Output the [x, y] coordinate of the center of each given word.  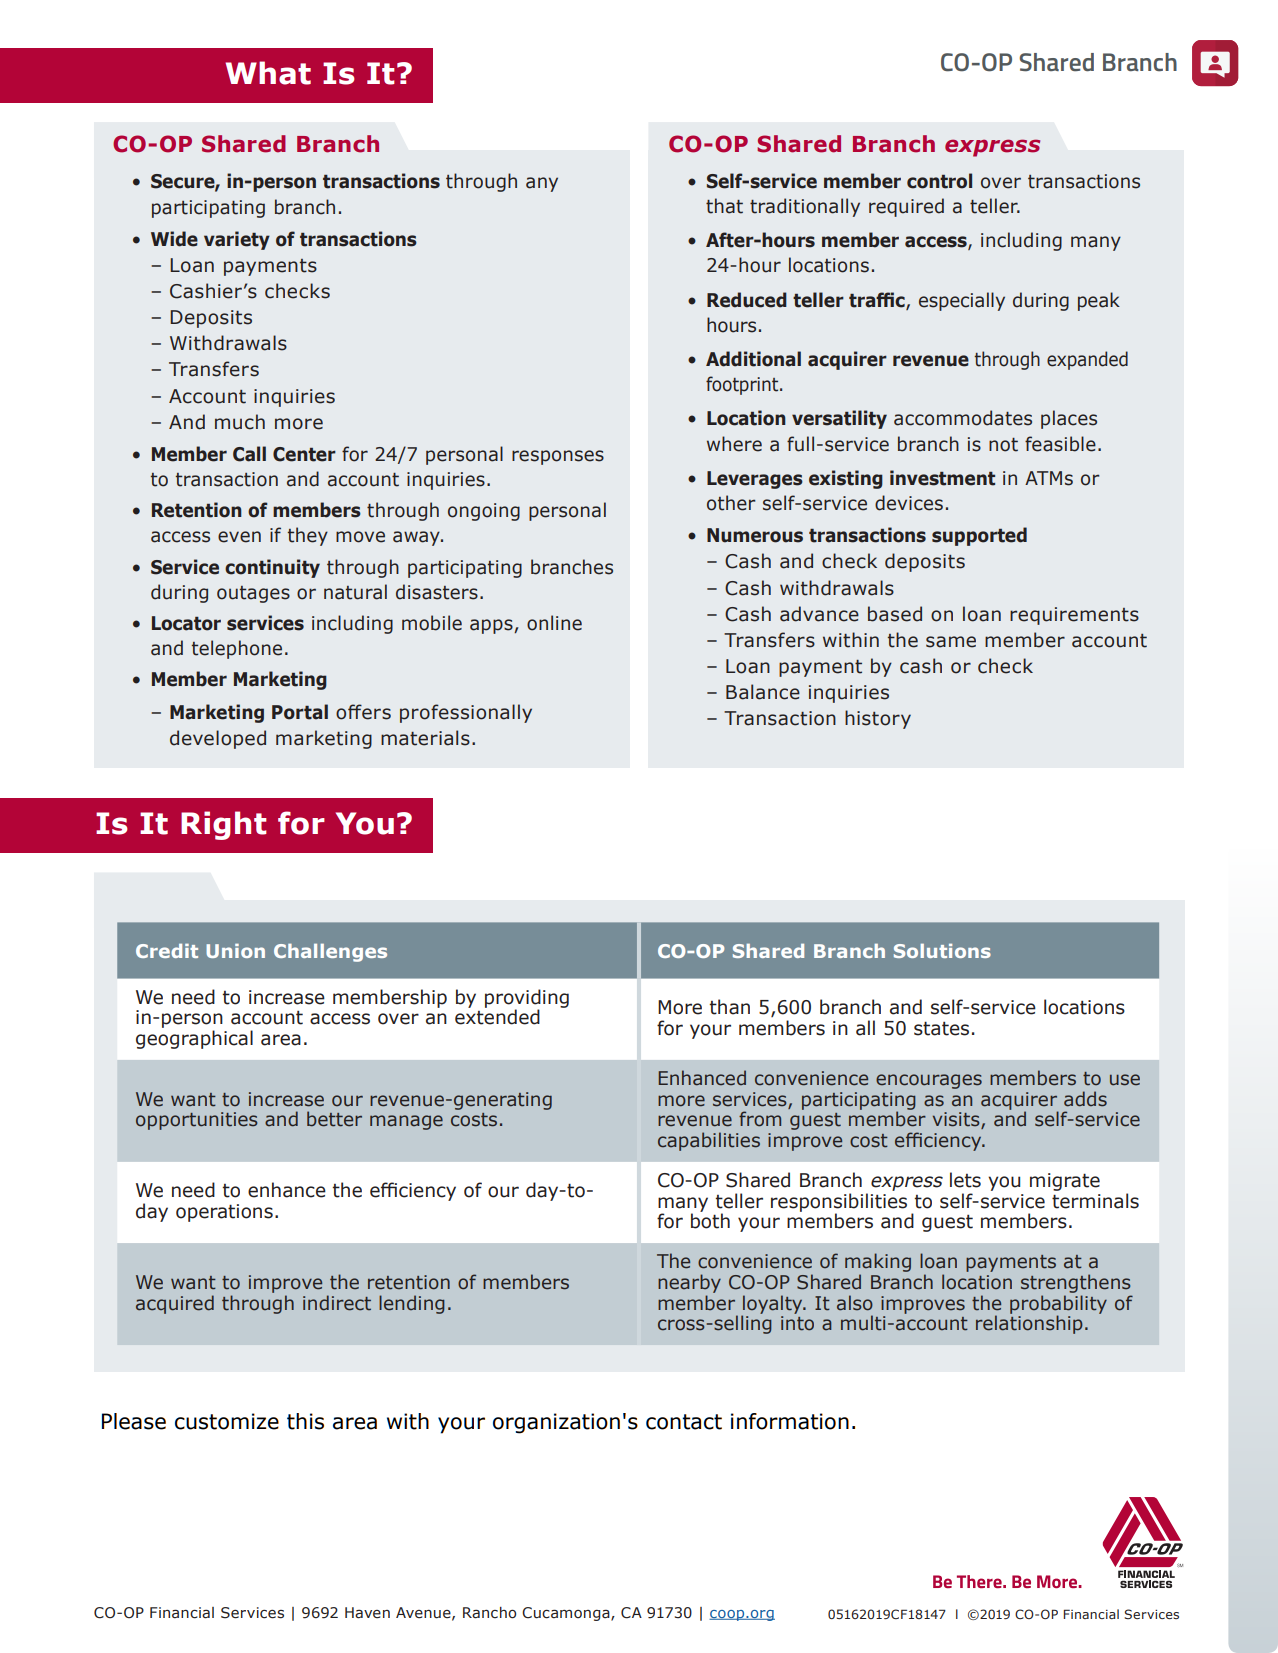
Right [224, 825]
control [939, 181]
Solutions [942, 951]
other [731, 503]
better [334, 1119]
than [730, 1007]
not [1003, 445]
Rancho [489, 1613]
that [724, 206]
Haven [367, 1613]
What [268, 73]
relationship [1029, 1324]
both [710, 1221]
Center [304, 454]
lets [965, 1180]
